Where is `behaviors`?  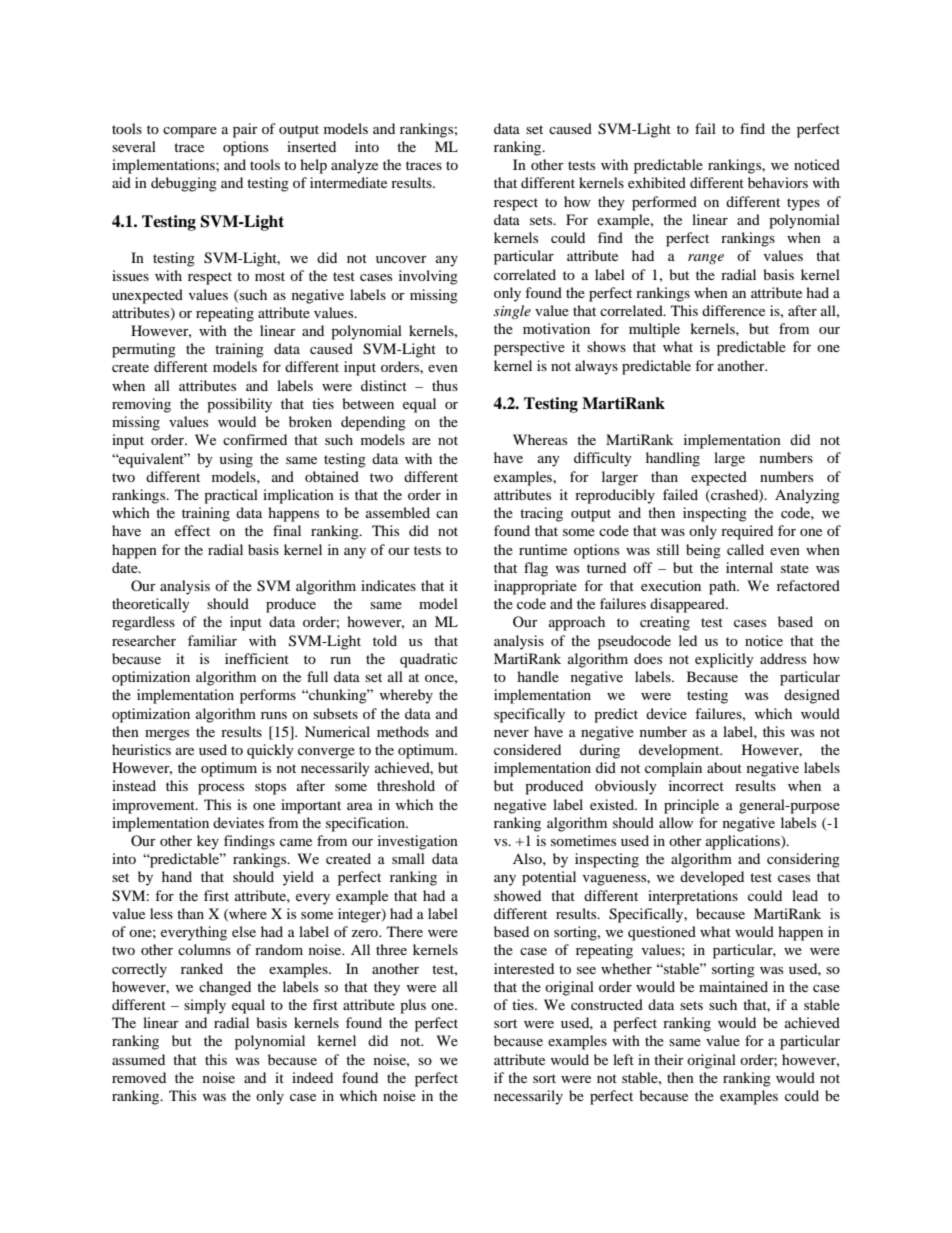 behaviors is located at coordinates (778, 182).
